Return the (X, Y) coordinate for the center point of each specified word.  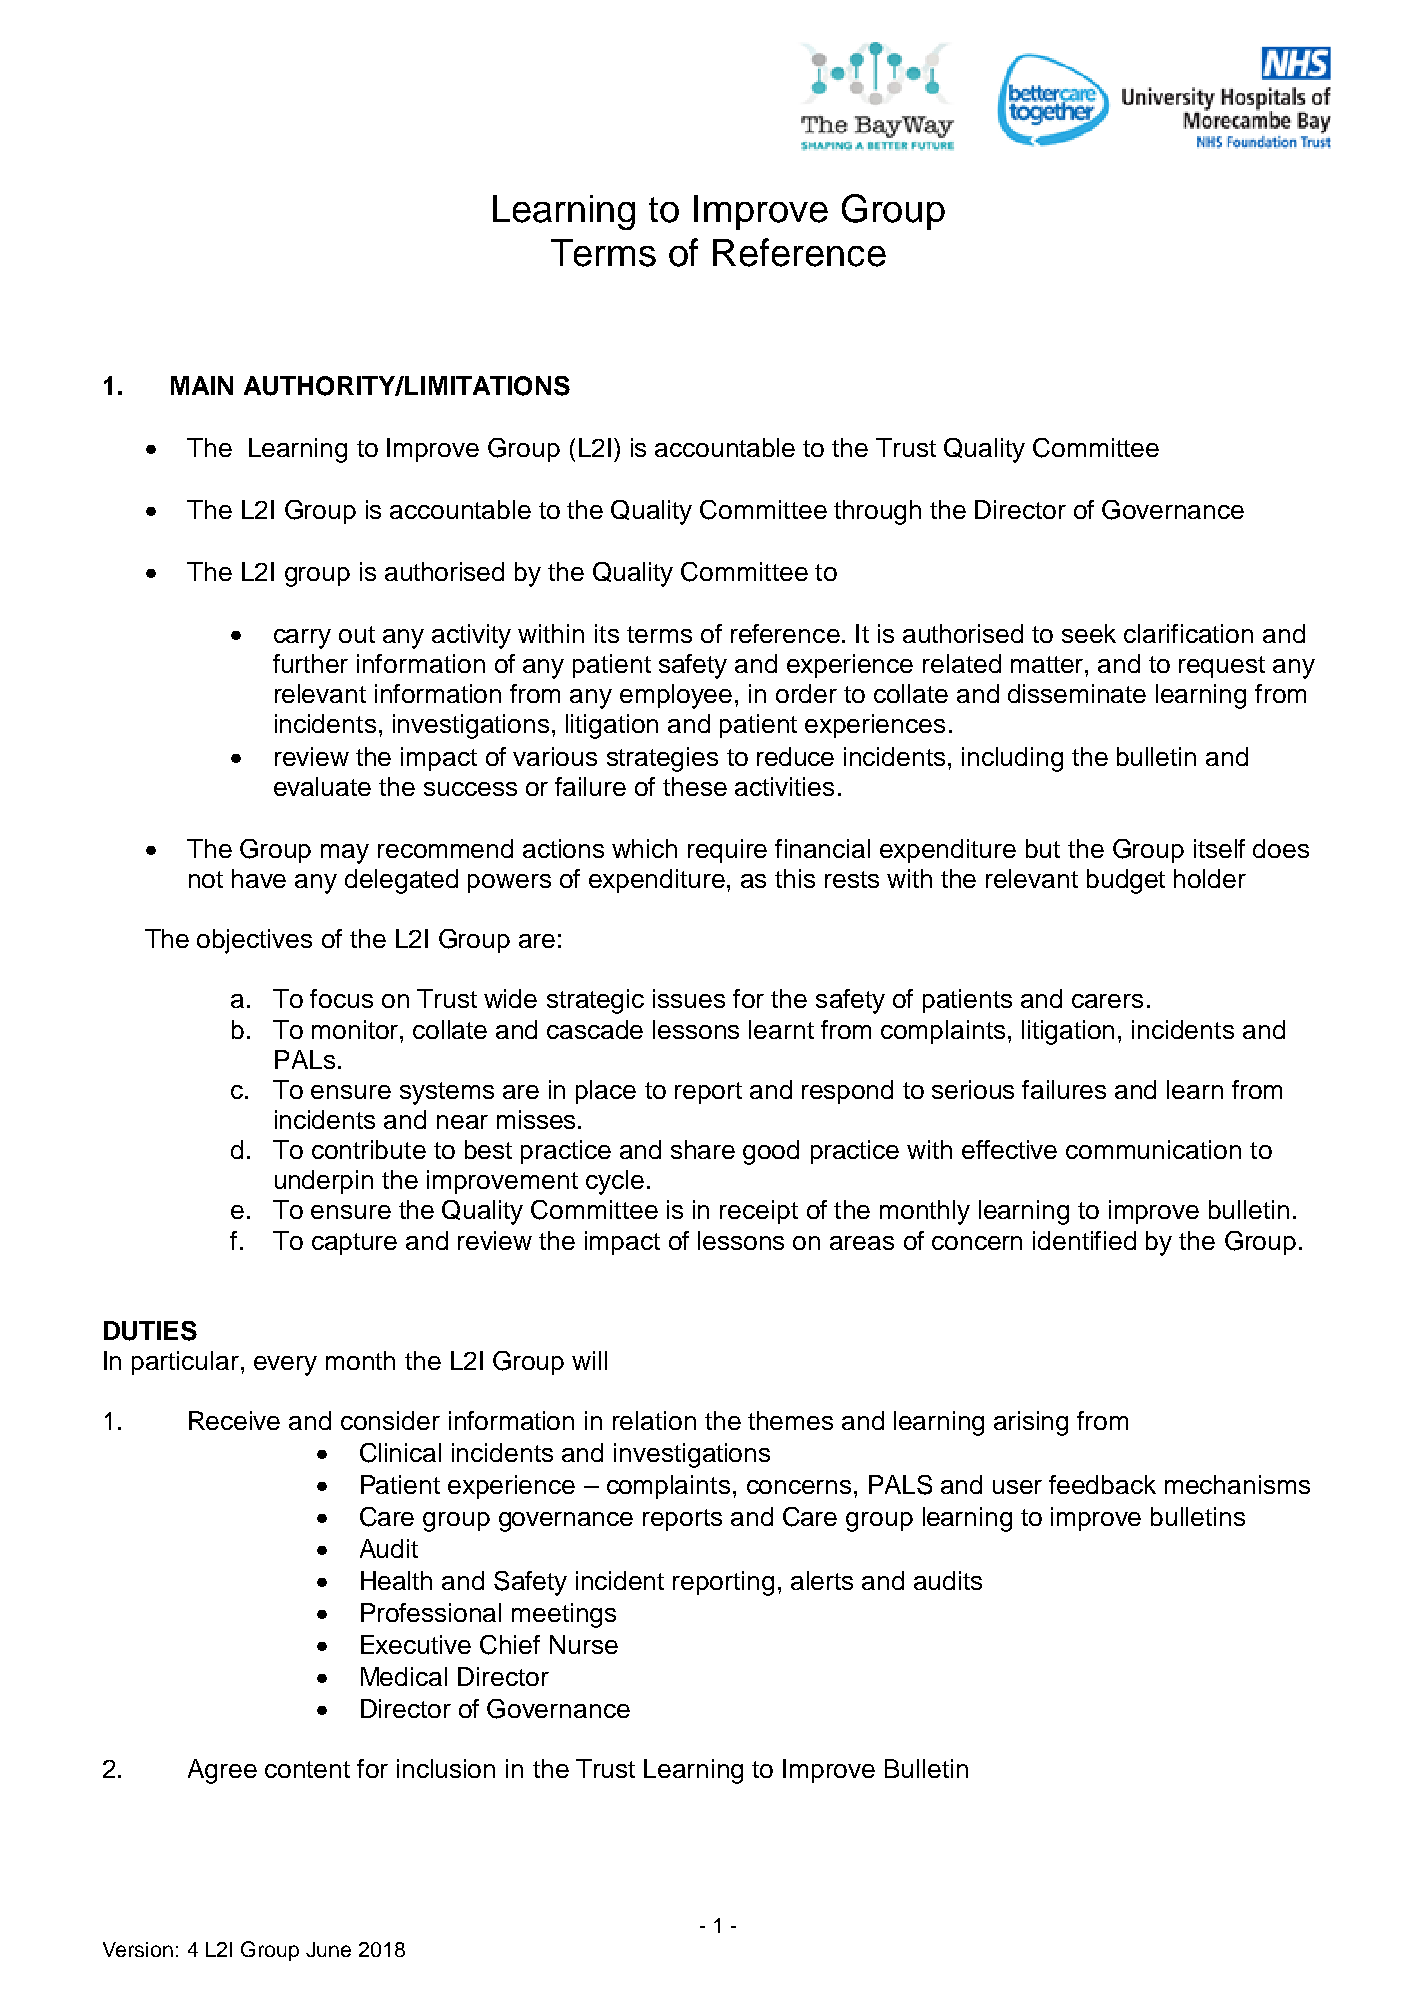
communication (1153, 1149)
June (328, 1949)
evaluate (322, 786)
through (877, 512)
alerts (822, 1580)
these (695, 786)
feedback (1102, 1484)
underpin (324, 1182)
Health (396, 1580)
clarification (1188, 633)
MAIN (202, 385)
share (703, 1149)
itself (1219, 848)
